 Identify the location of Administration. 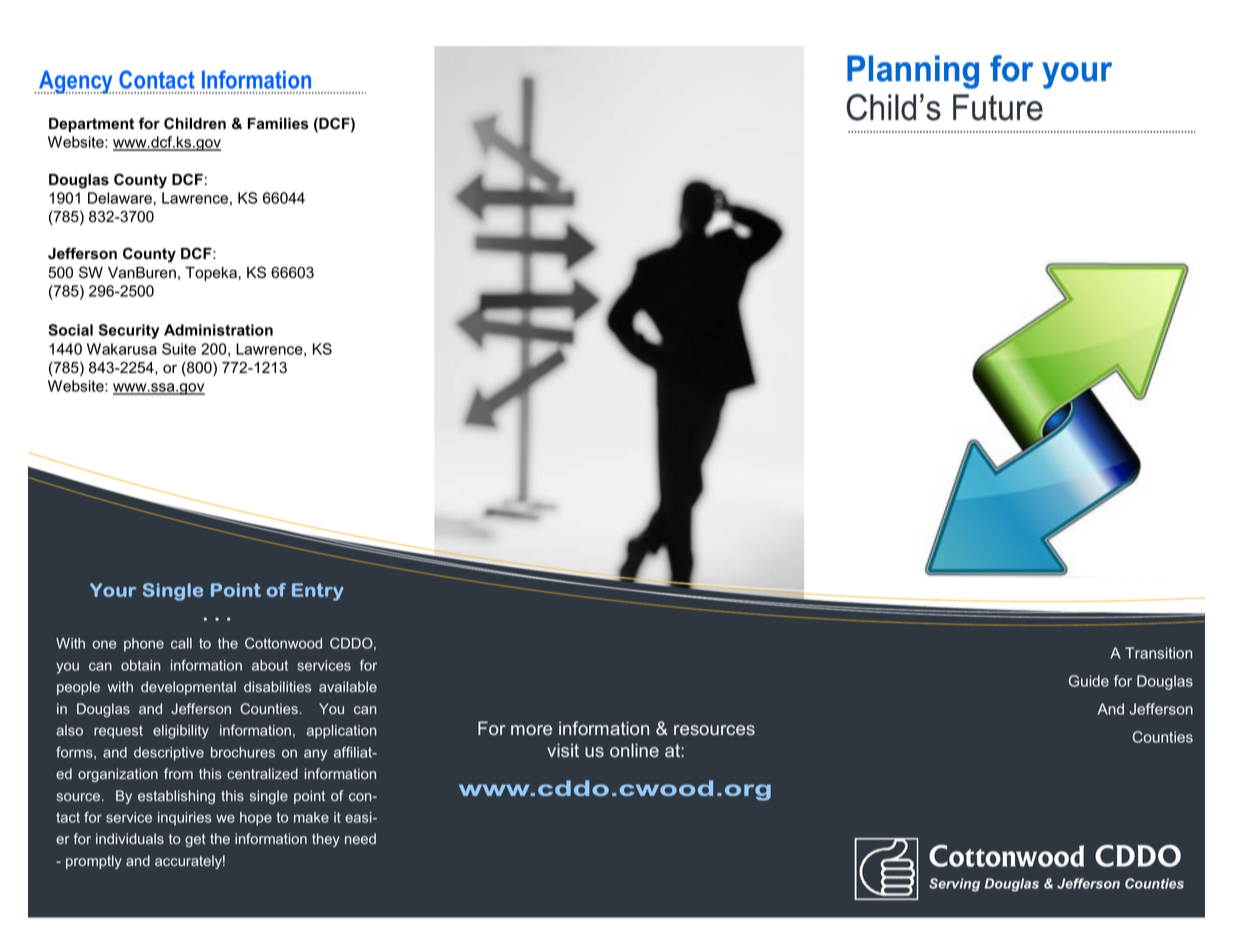
(218, 330).
